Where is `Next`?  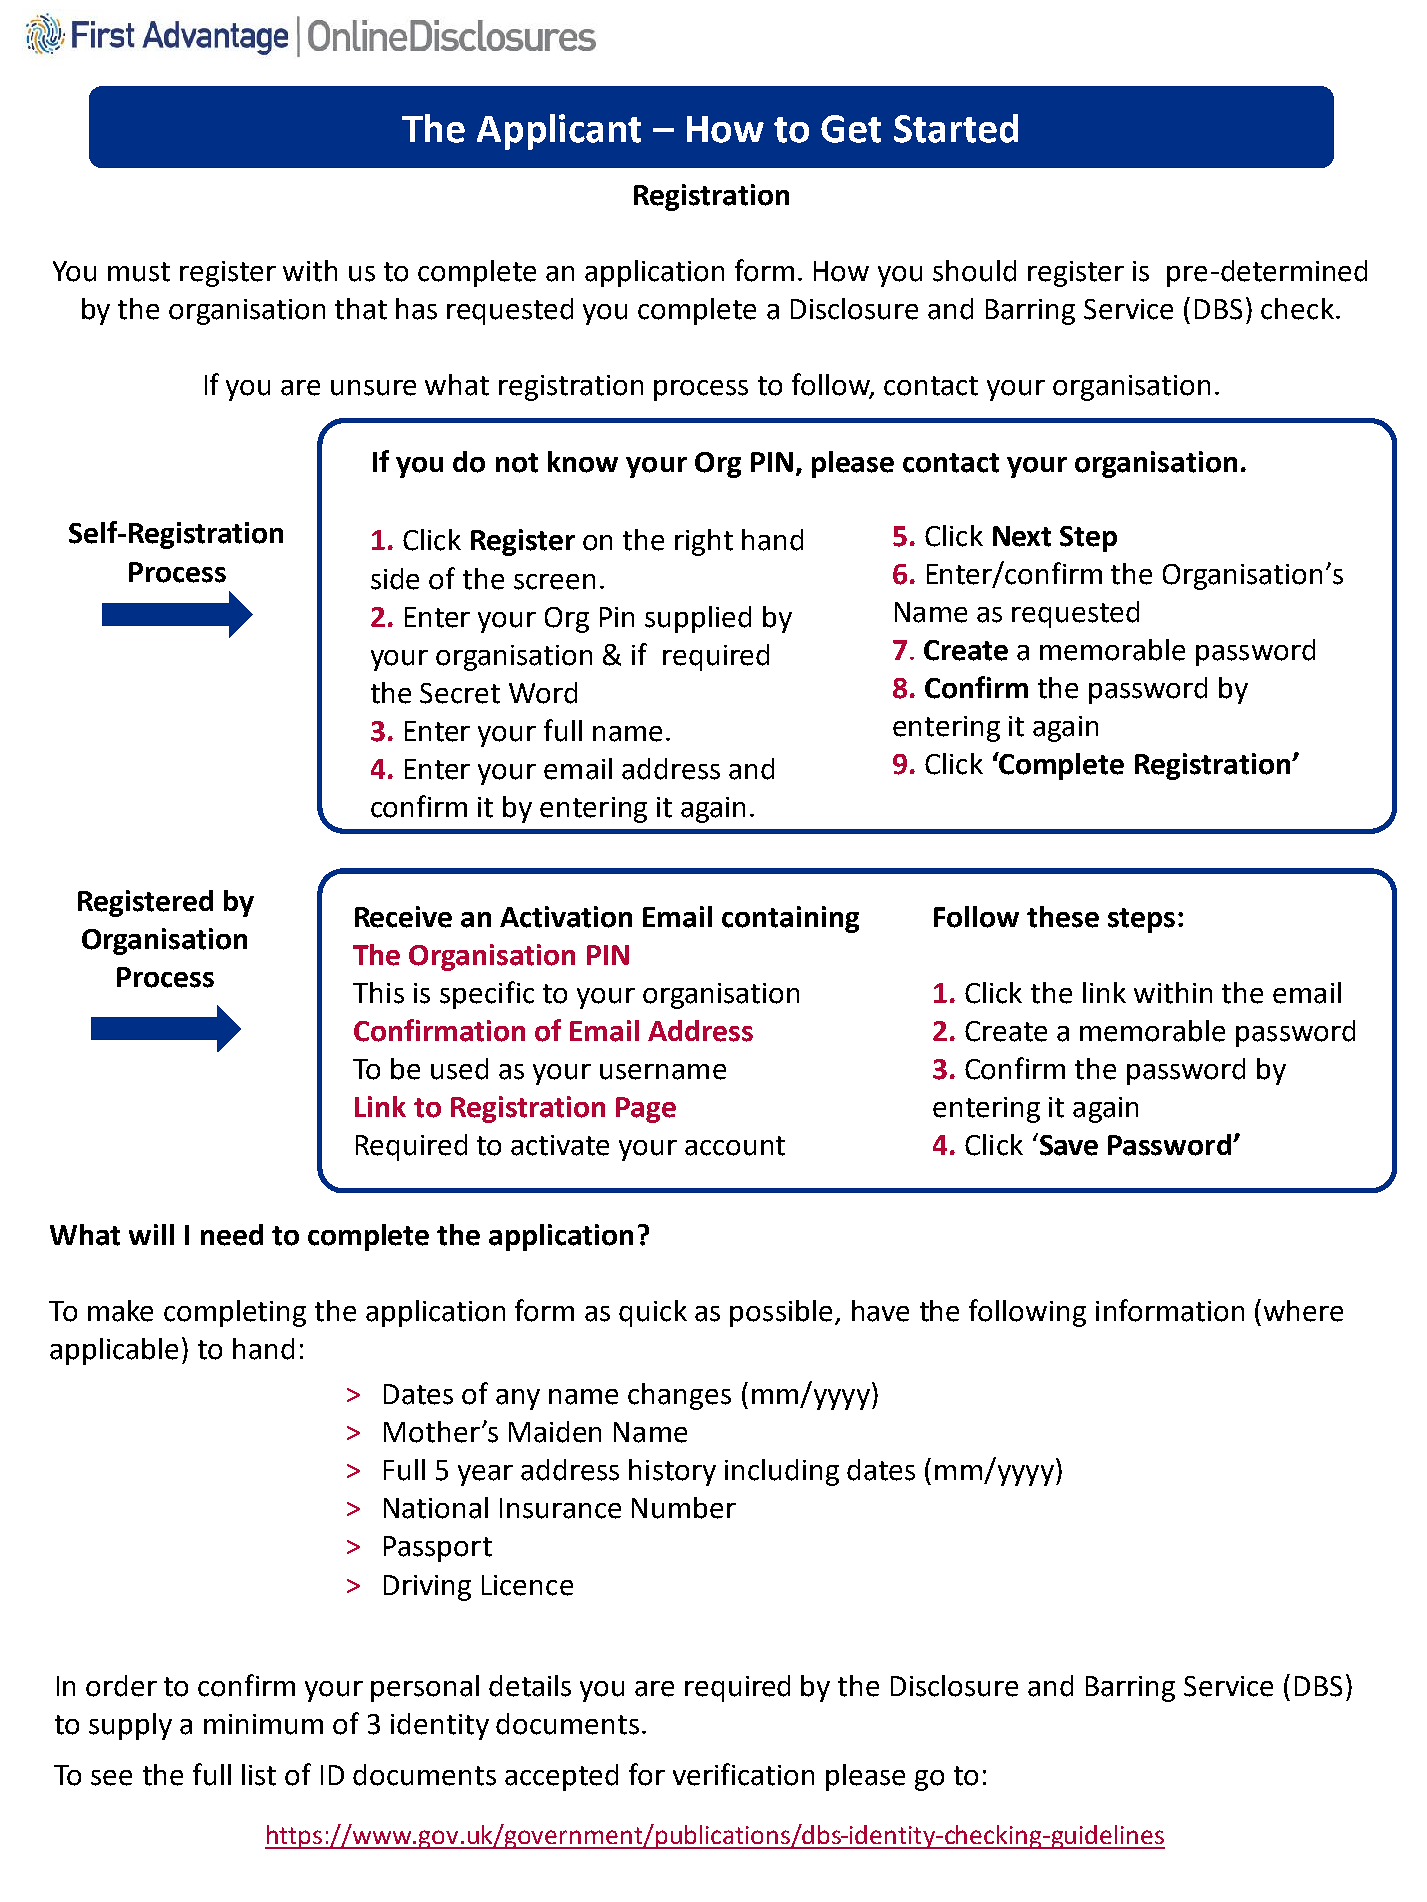
Next is located at coordinates (1022, 536).
